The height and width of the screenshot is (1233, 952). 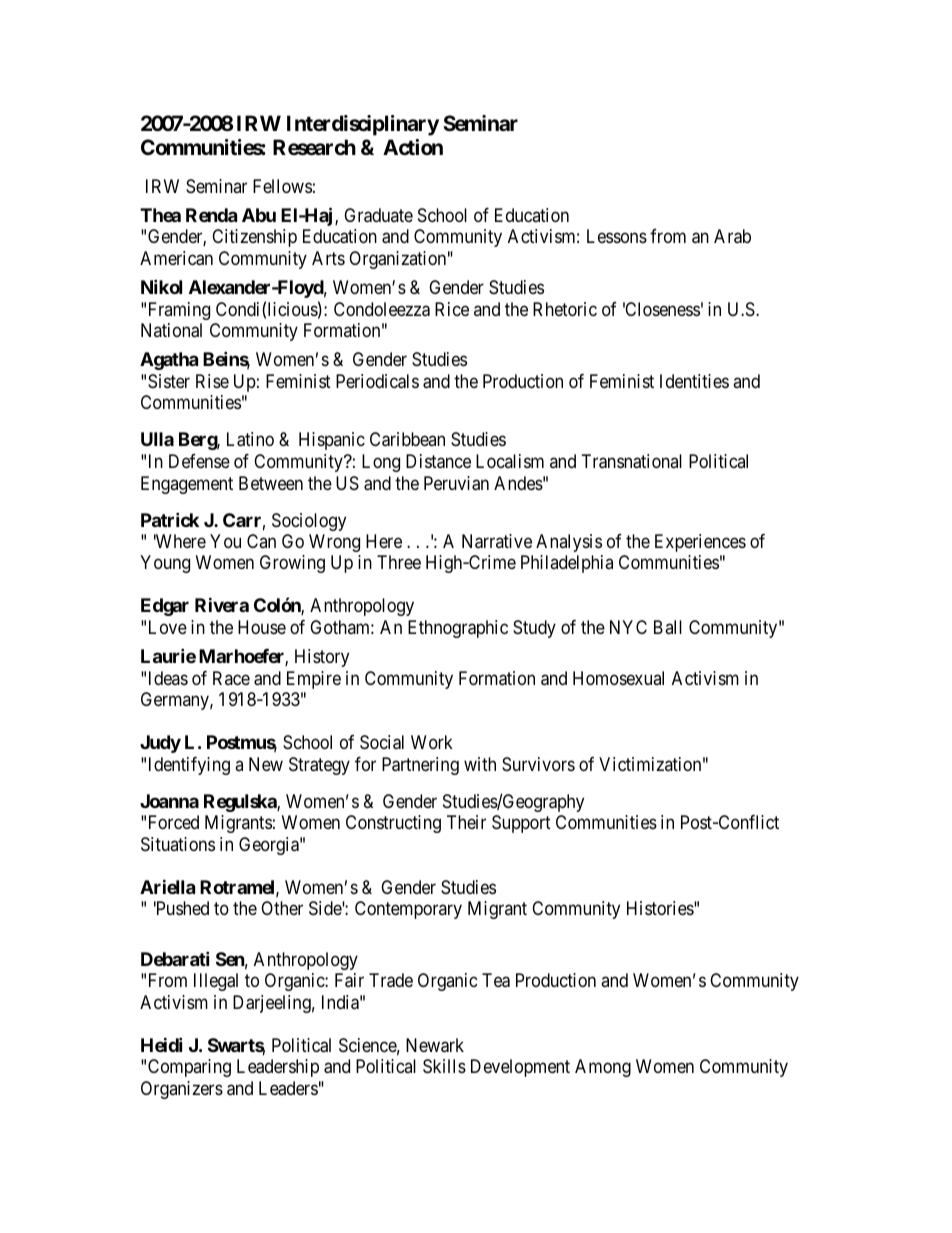 What do you see at coordinates (413, 147) in the screenshot?
I see `Action` at bounding box center [413, 147].
